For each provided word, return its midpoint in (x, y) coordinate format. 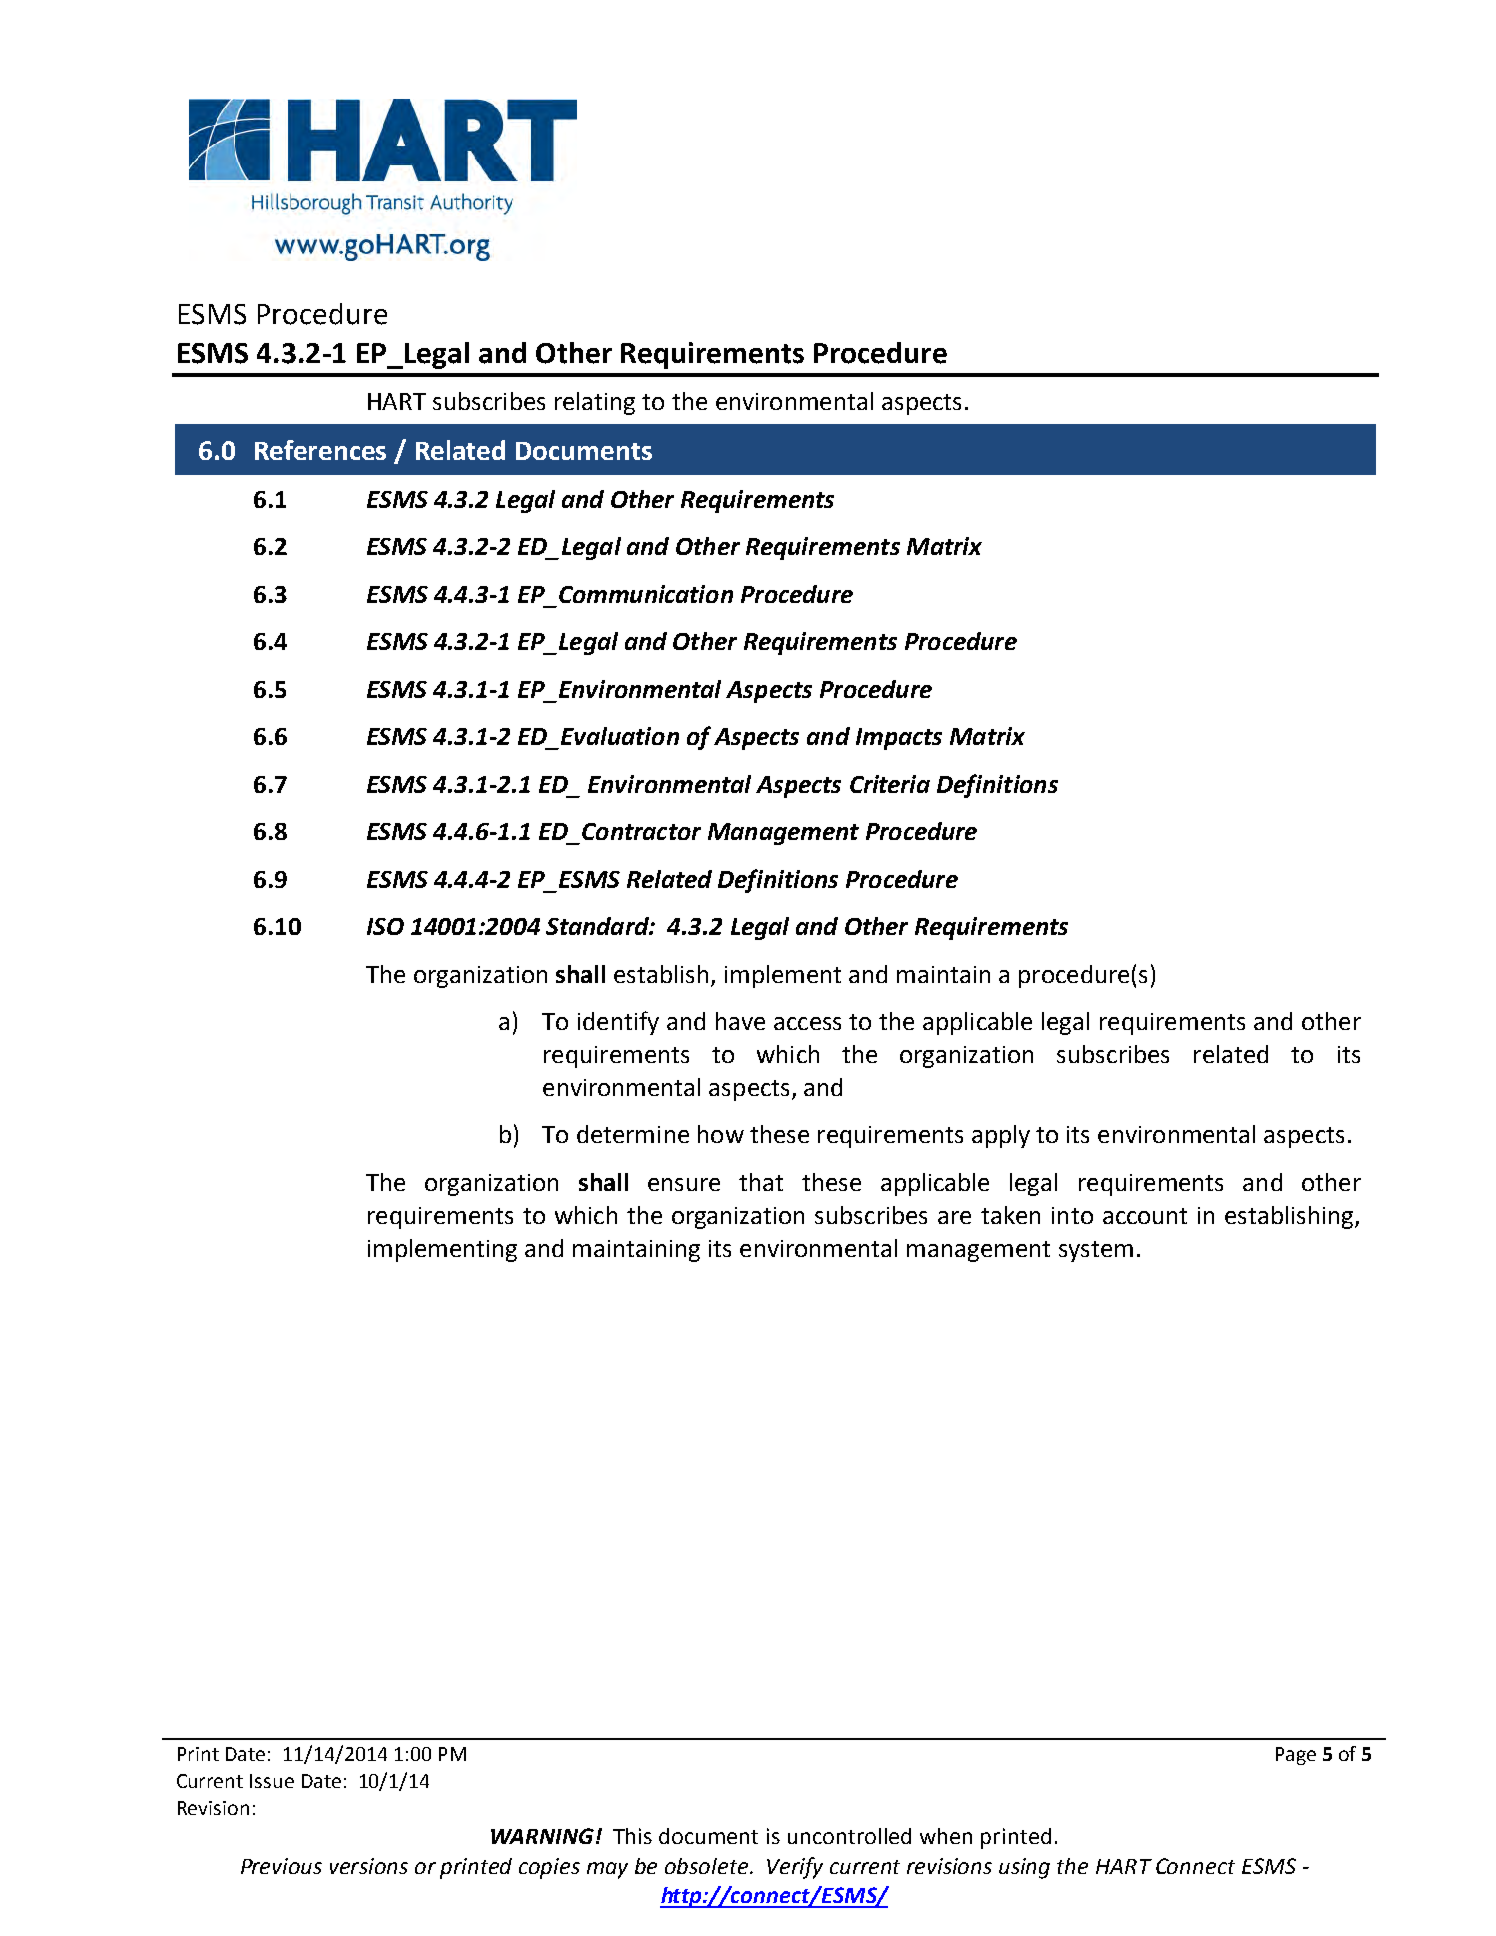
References (320, 450)
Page (1296, 1756)
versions (369, 1866)
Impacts (899, 739)
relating (595, 403)
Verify (795, 1868)
